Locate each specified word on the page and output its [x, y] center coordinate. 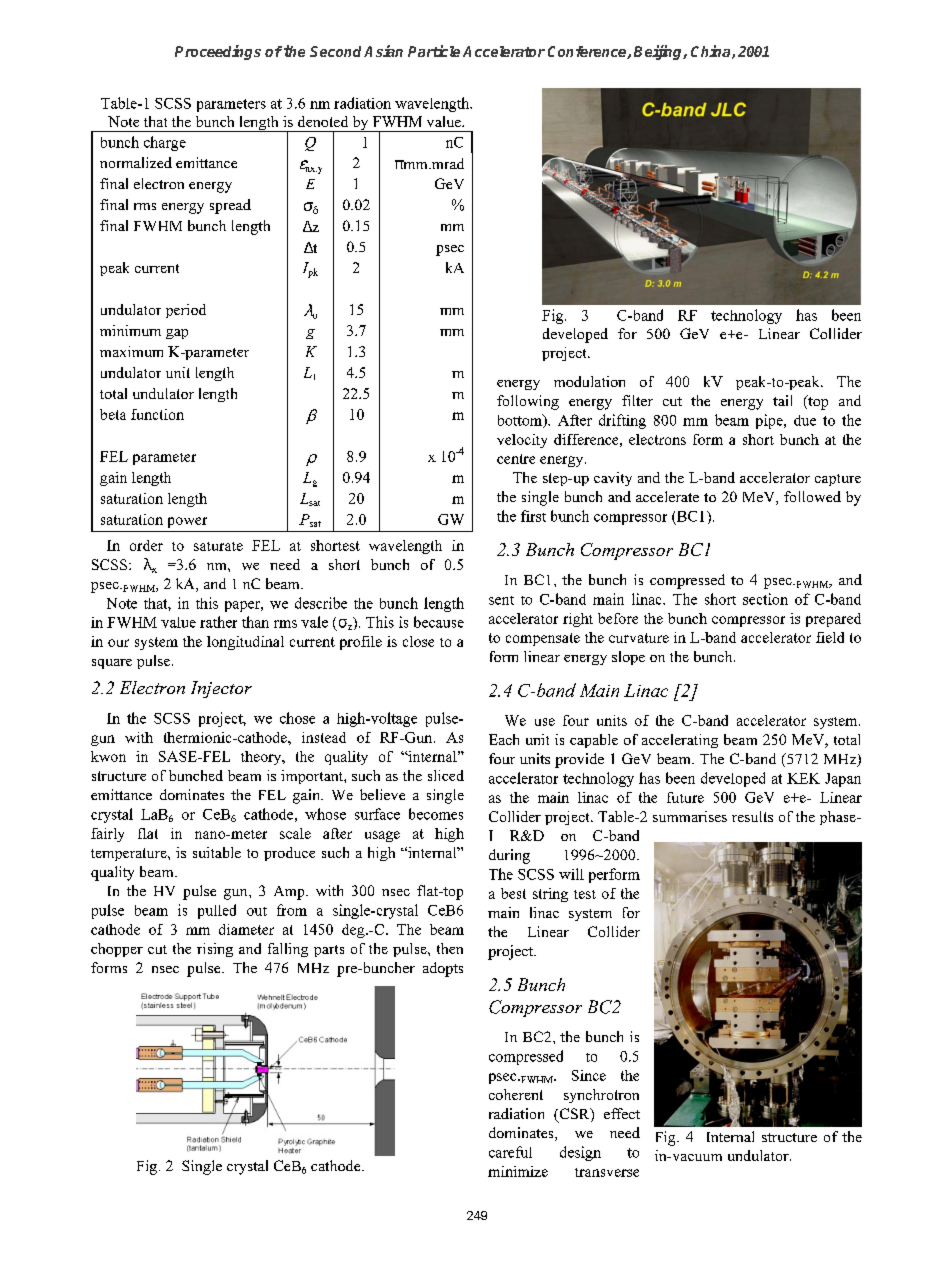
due [805, 420]
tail [782, 400]
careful [510, 1152]
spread [230, 206]
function [157, 414]
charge [165, 143]
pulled [217, 911]
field [830, 637]
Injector [221, 689]
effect [622, 1113]
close [418, 641]
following [528, 402]
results [752, 816]
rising [215, 950]
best [513, 893]
